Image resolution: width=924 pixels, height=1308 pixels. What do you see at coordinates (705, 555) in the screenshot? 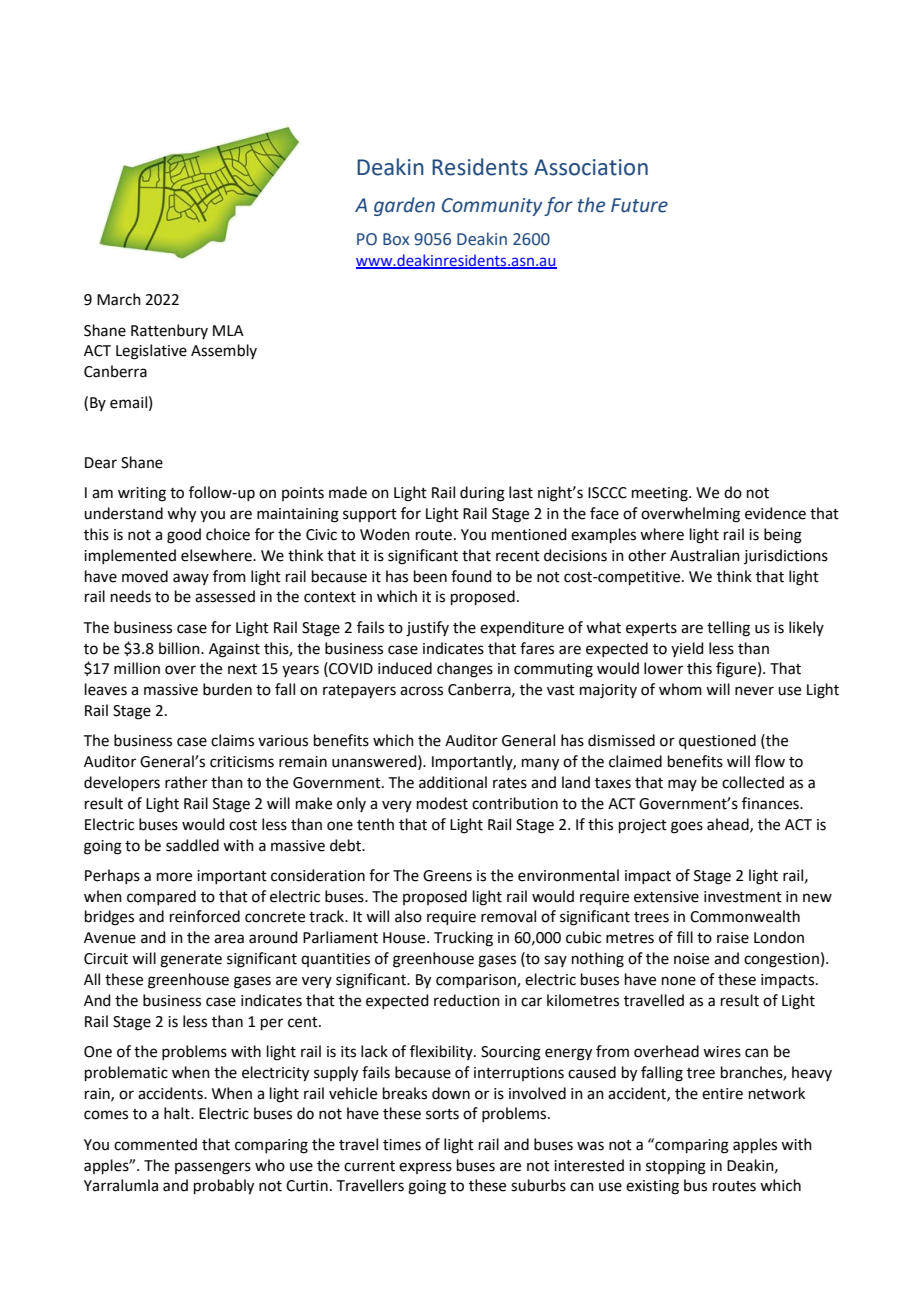
I see `Australian` at bounding box center [705, 555].
